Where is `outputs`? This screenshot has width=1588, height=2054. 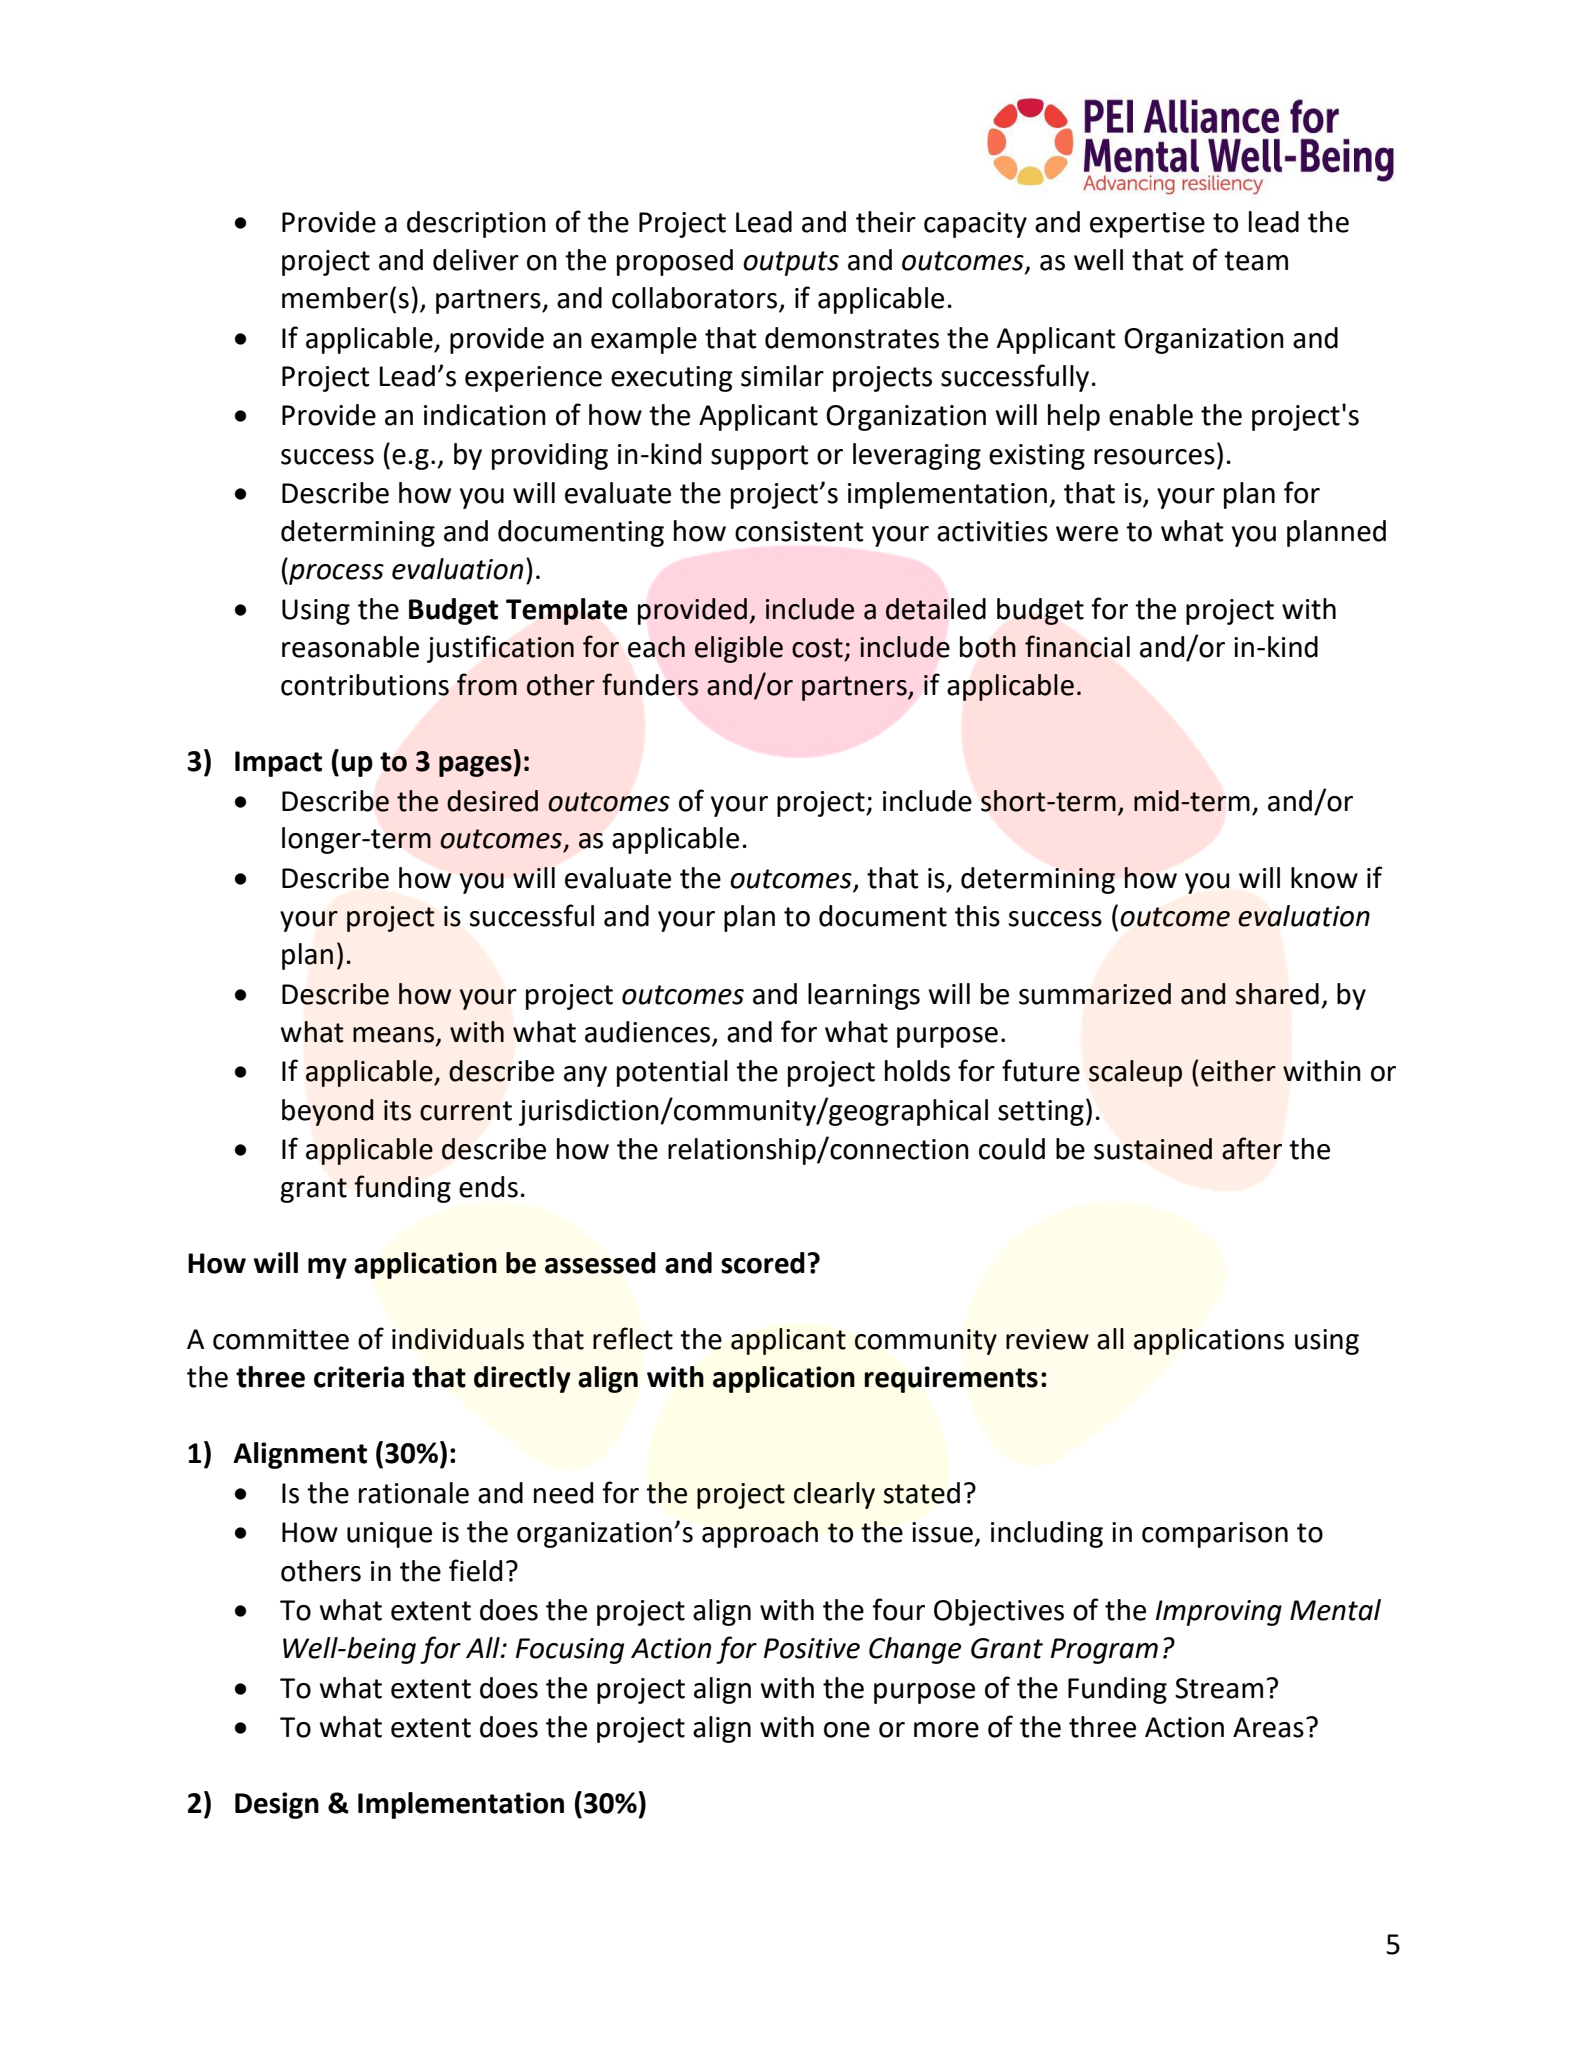
outputs is located at coordinates (791, 263).
